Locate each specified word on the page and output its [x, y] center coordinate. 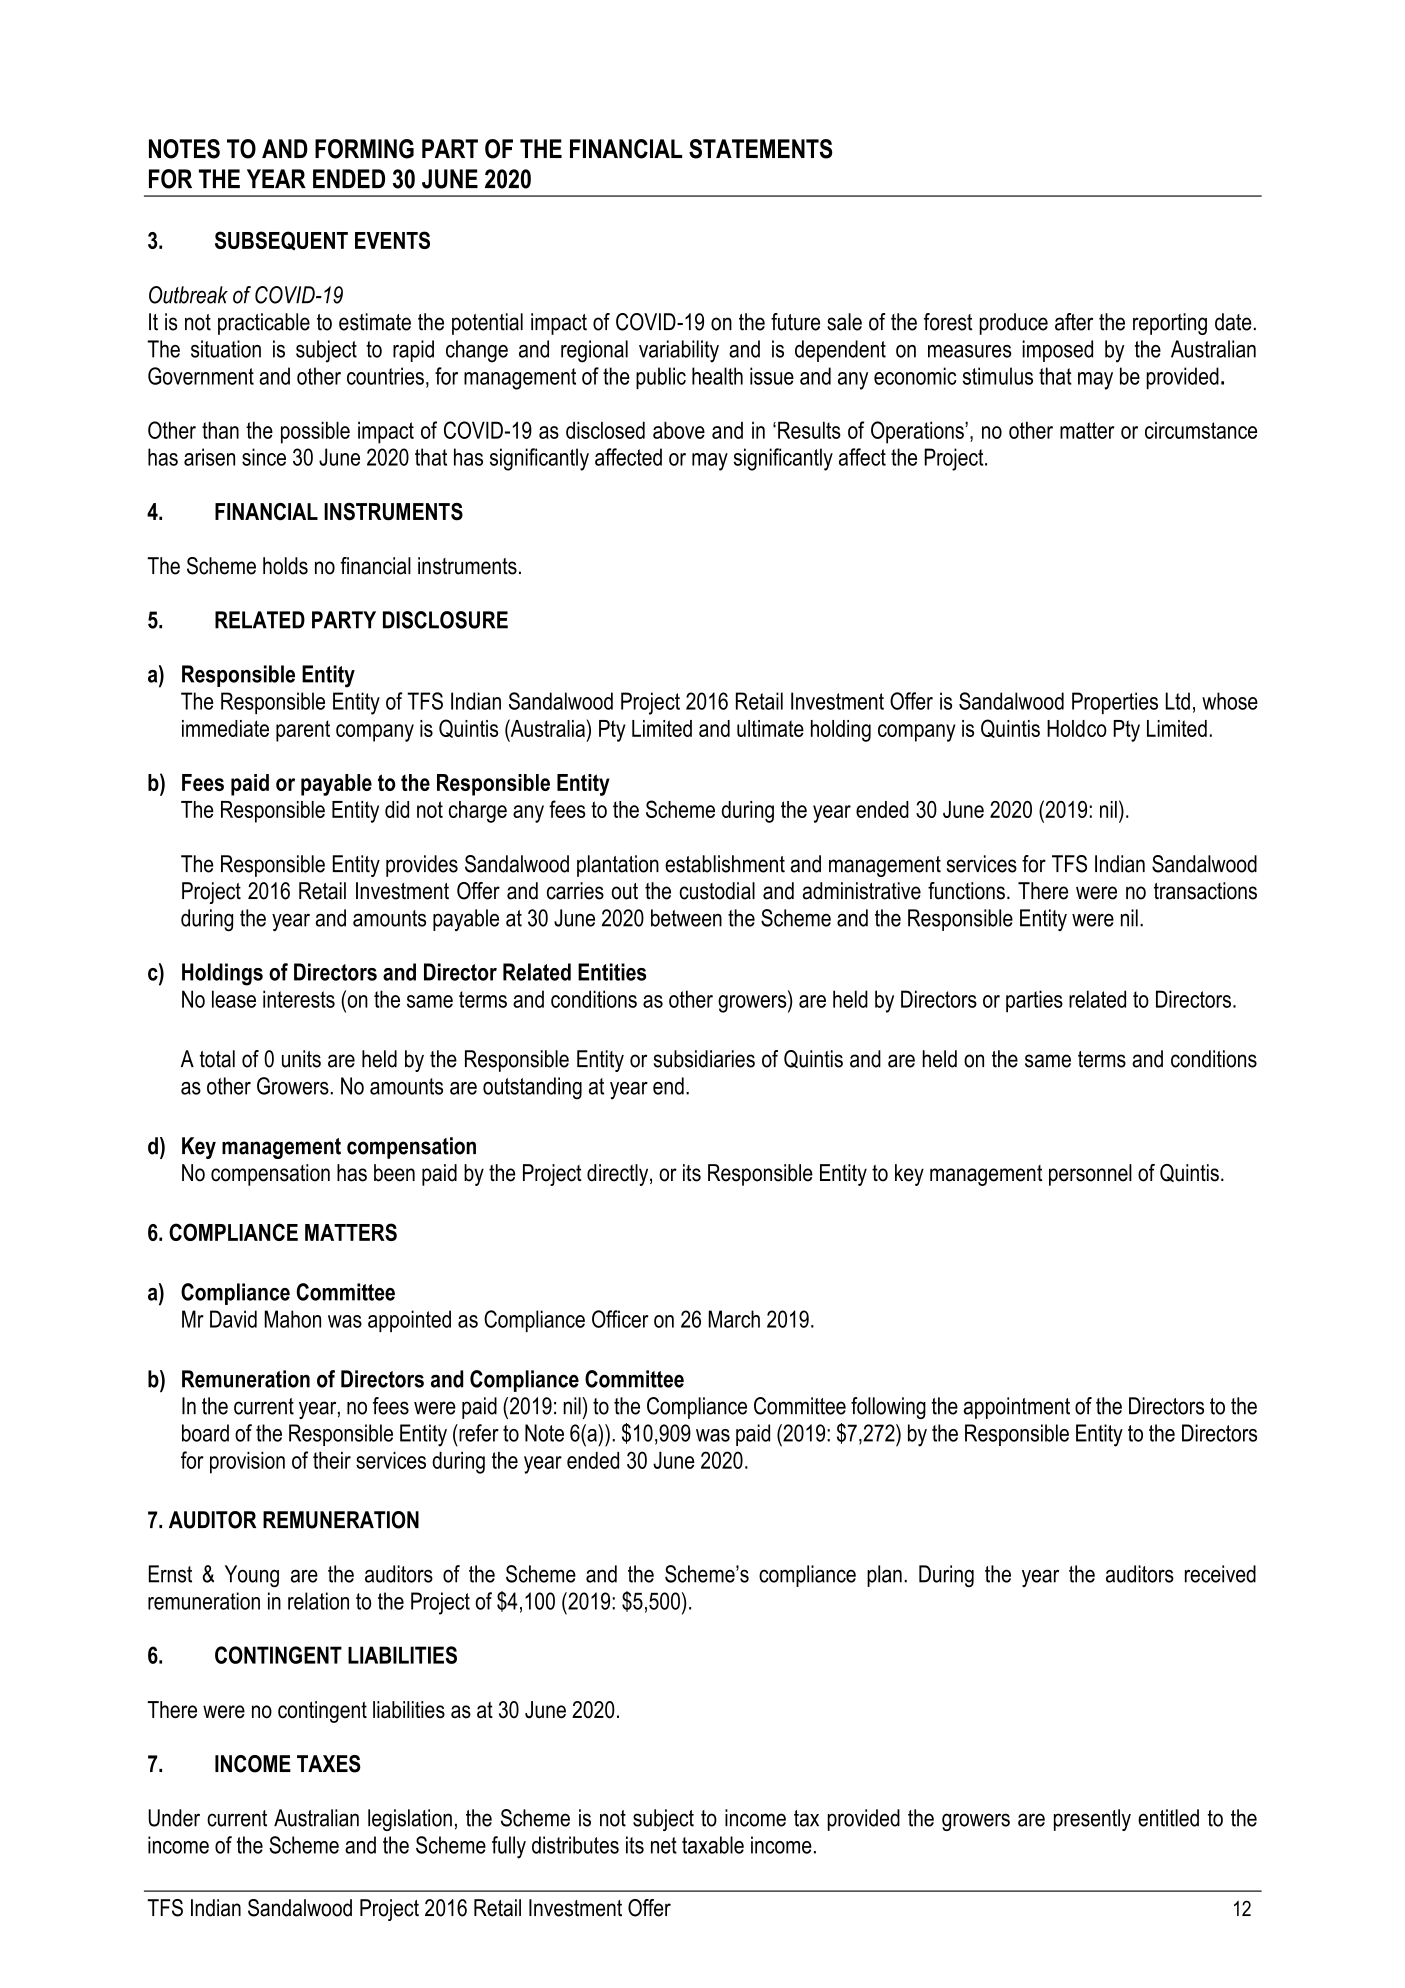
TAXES [329, 1764]
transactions [1205, 891]
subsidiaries [704, 1059]
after [1074, 322]
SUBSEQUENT [281, 241]
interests [299, 999]
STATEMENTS [761, 149]
